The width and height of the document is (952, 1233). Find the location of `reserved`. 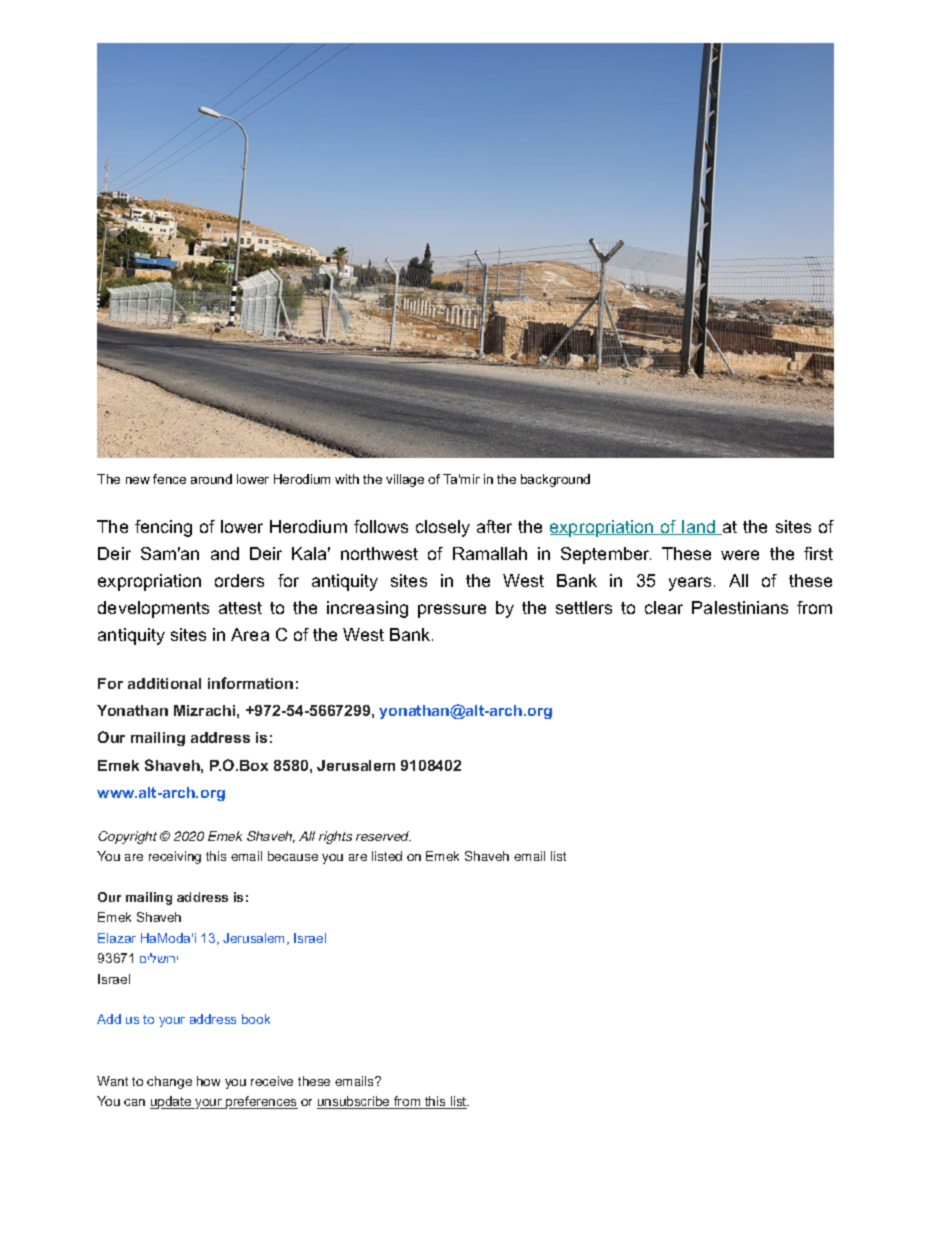

reserved is located at coordinates (383, 836).
